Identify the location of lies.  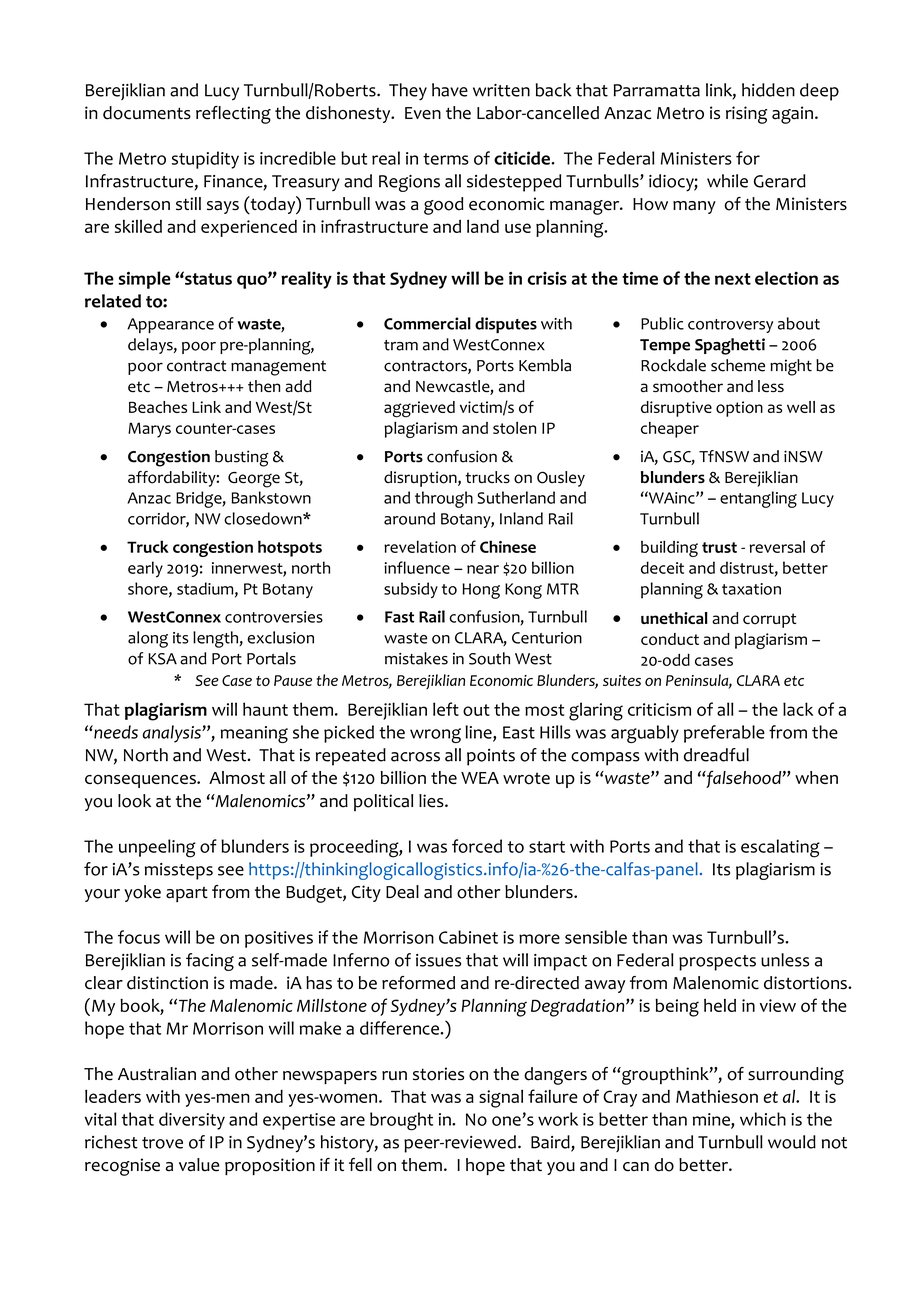
(432, 801).
